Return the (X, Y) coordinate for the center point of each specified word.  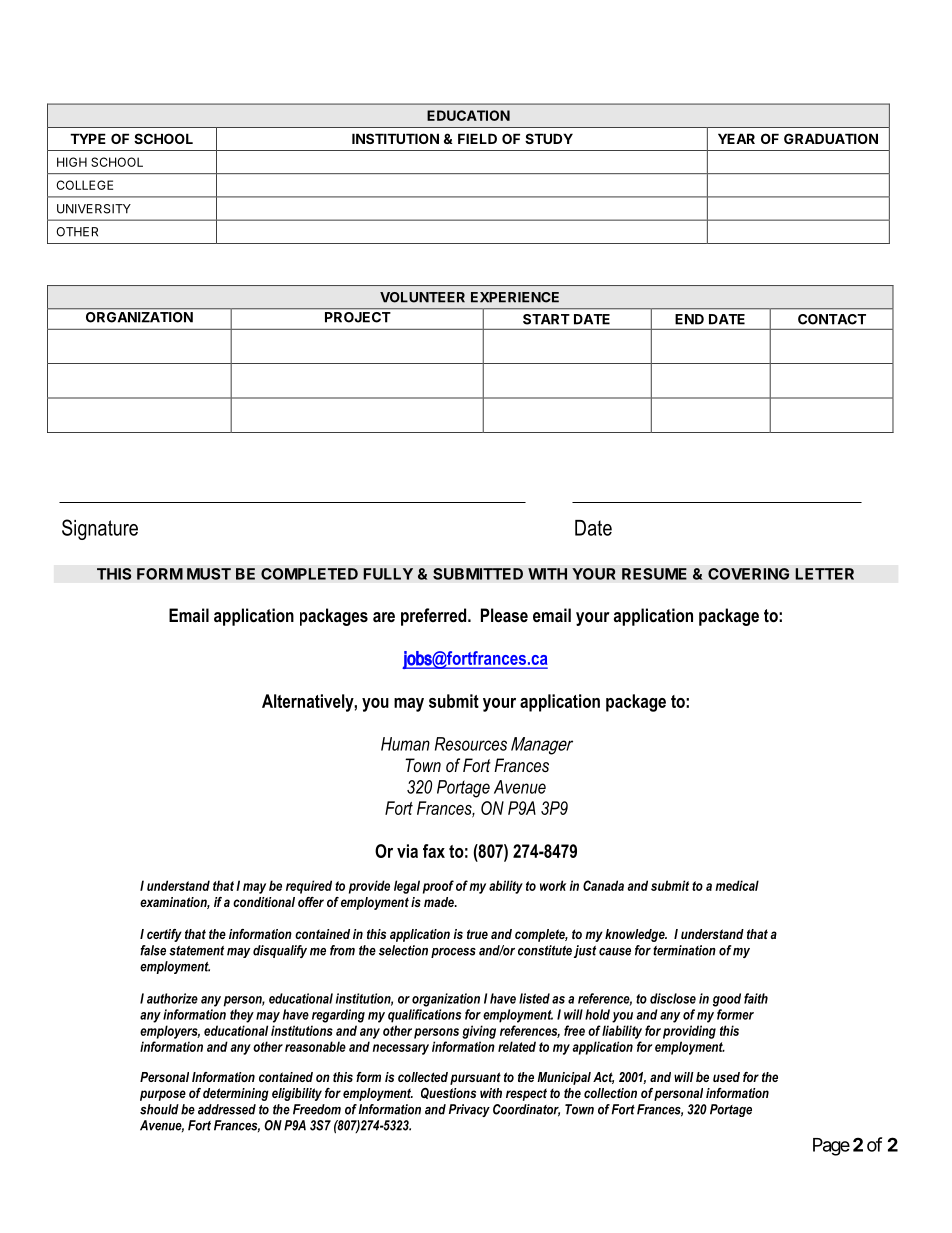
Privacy (469, 1110)
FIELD (477, 138)
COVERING (748, 574)
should (159, 1109)
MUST (209, 574)
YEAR (736, 138)
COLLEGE (84, 185)
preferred (435, 617)
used (726, 1077)
